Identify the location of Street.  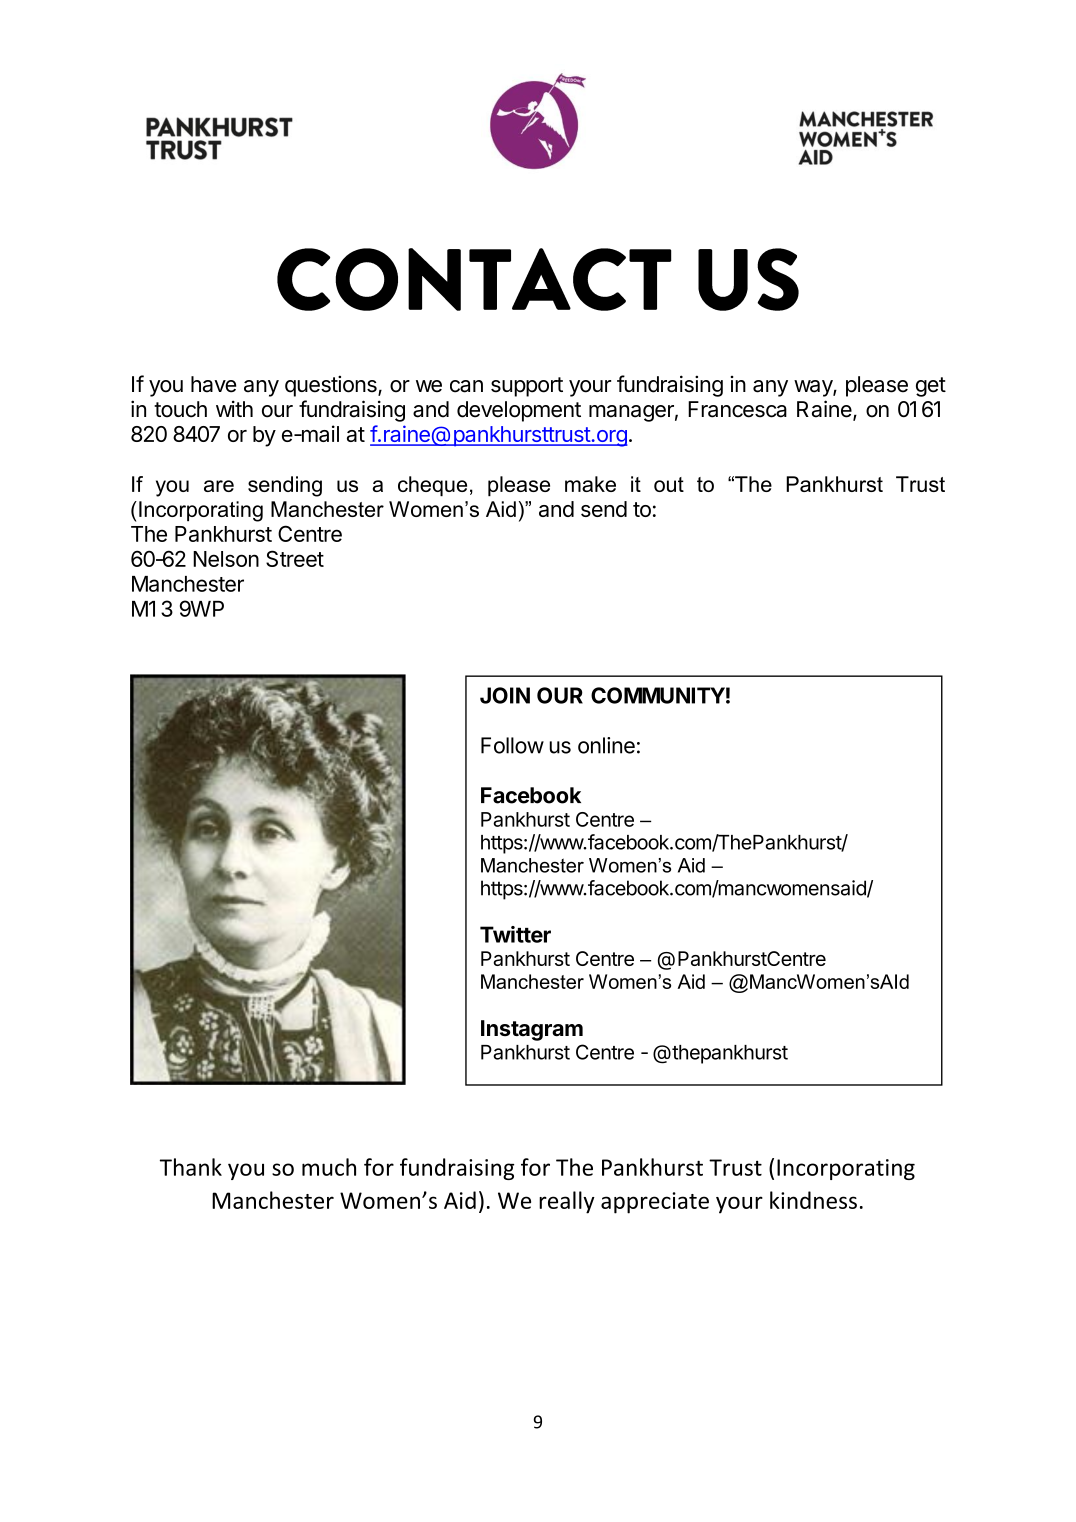
(295, 558).
